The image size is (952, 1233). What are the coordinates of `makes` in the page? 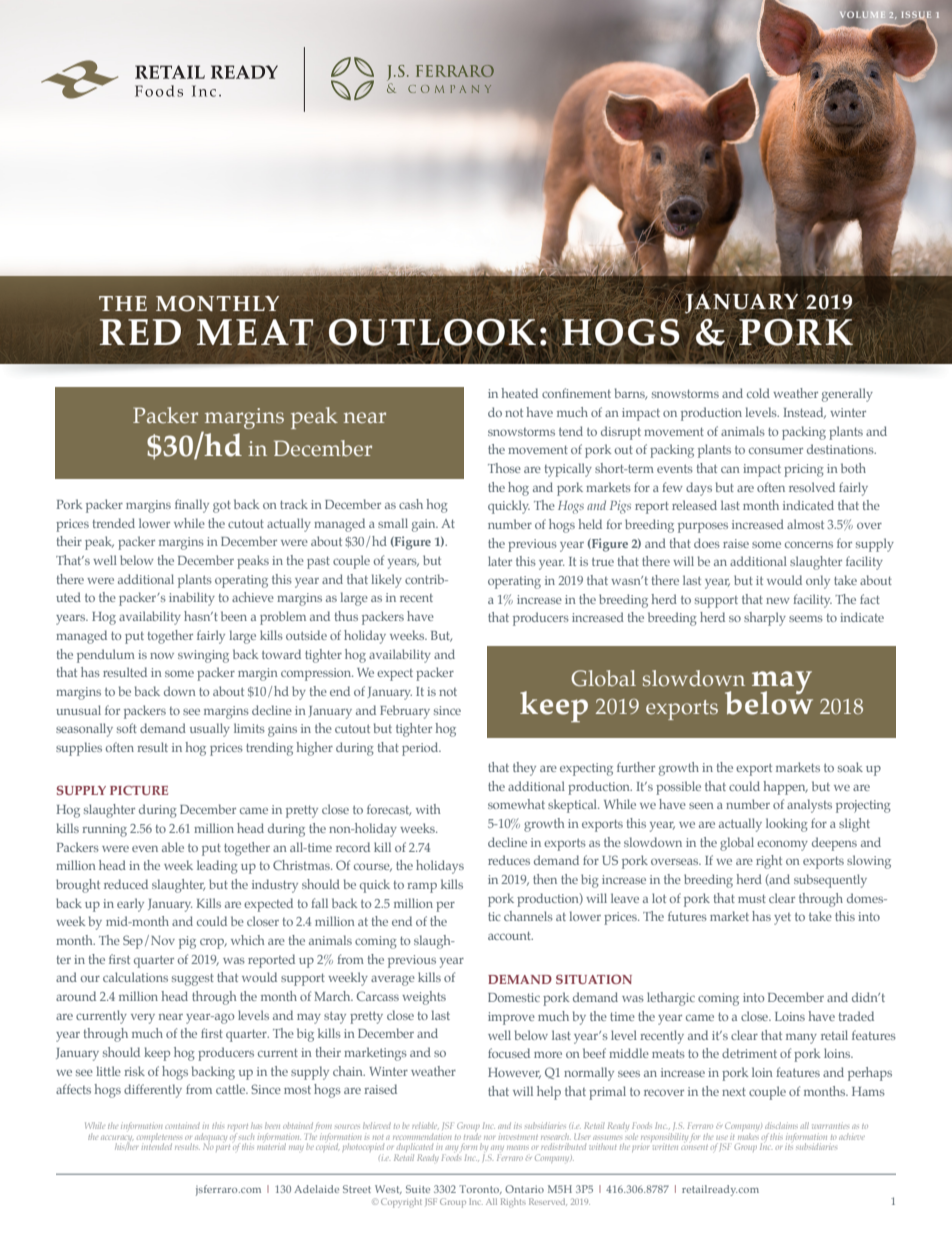 It's located at (748, 1135).
